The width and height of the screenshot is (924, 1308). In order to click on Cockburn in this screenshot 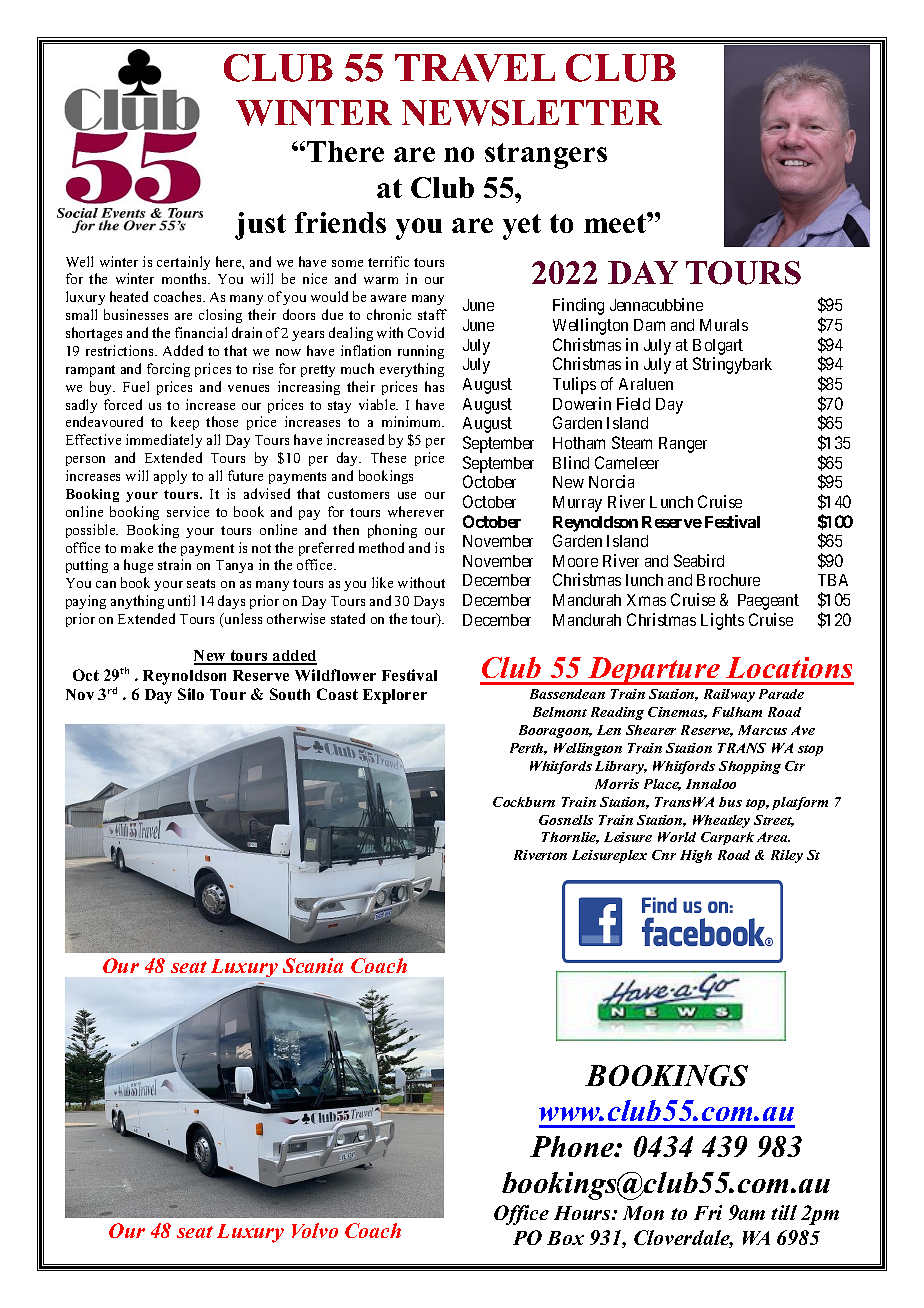, I will do `click(524, 802)`.
